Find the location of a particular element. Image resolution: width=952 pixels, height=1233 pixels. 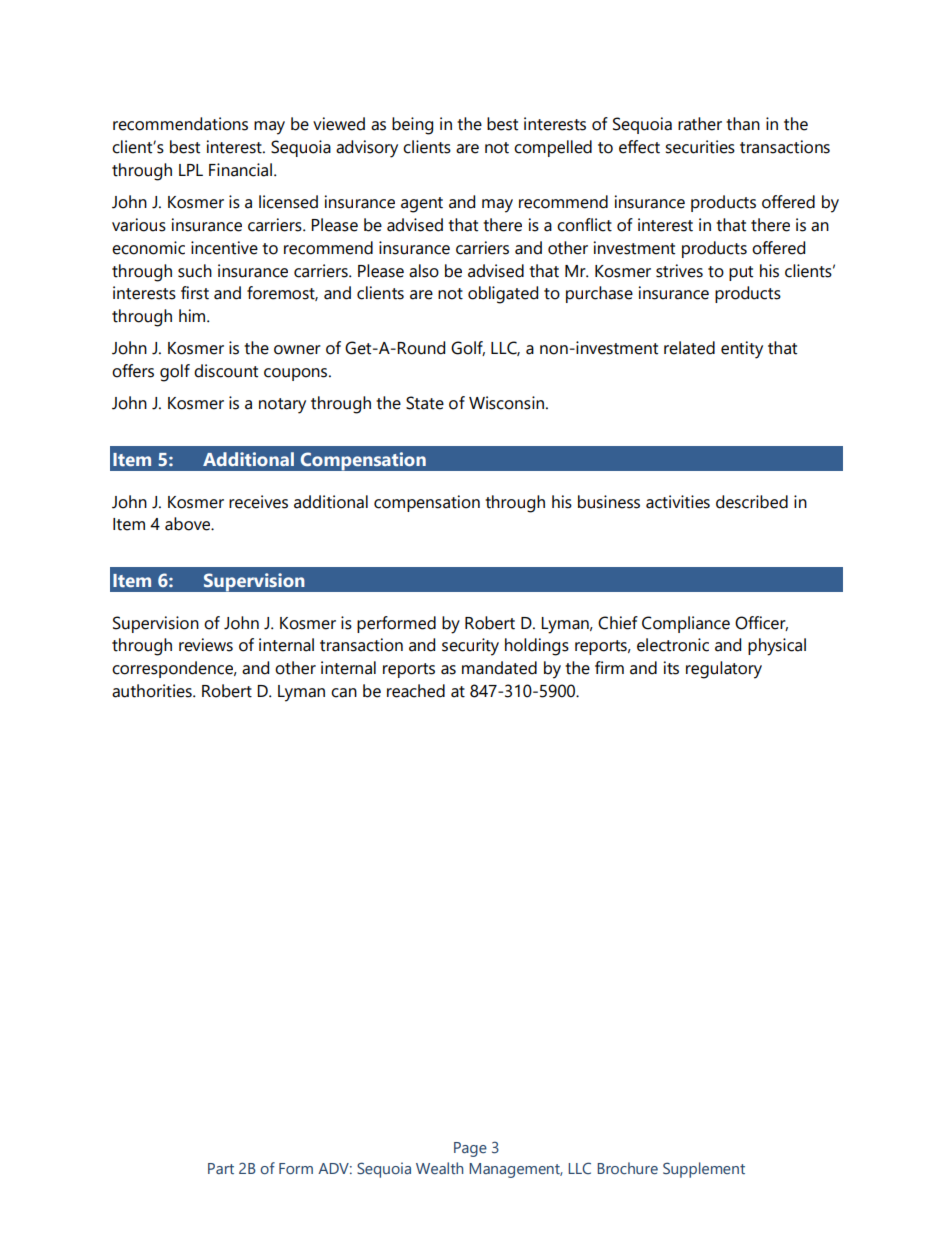

LPL is located at coordinates (191, 170).
